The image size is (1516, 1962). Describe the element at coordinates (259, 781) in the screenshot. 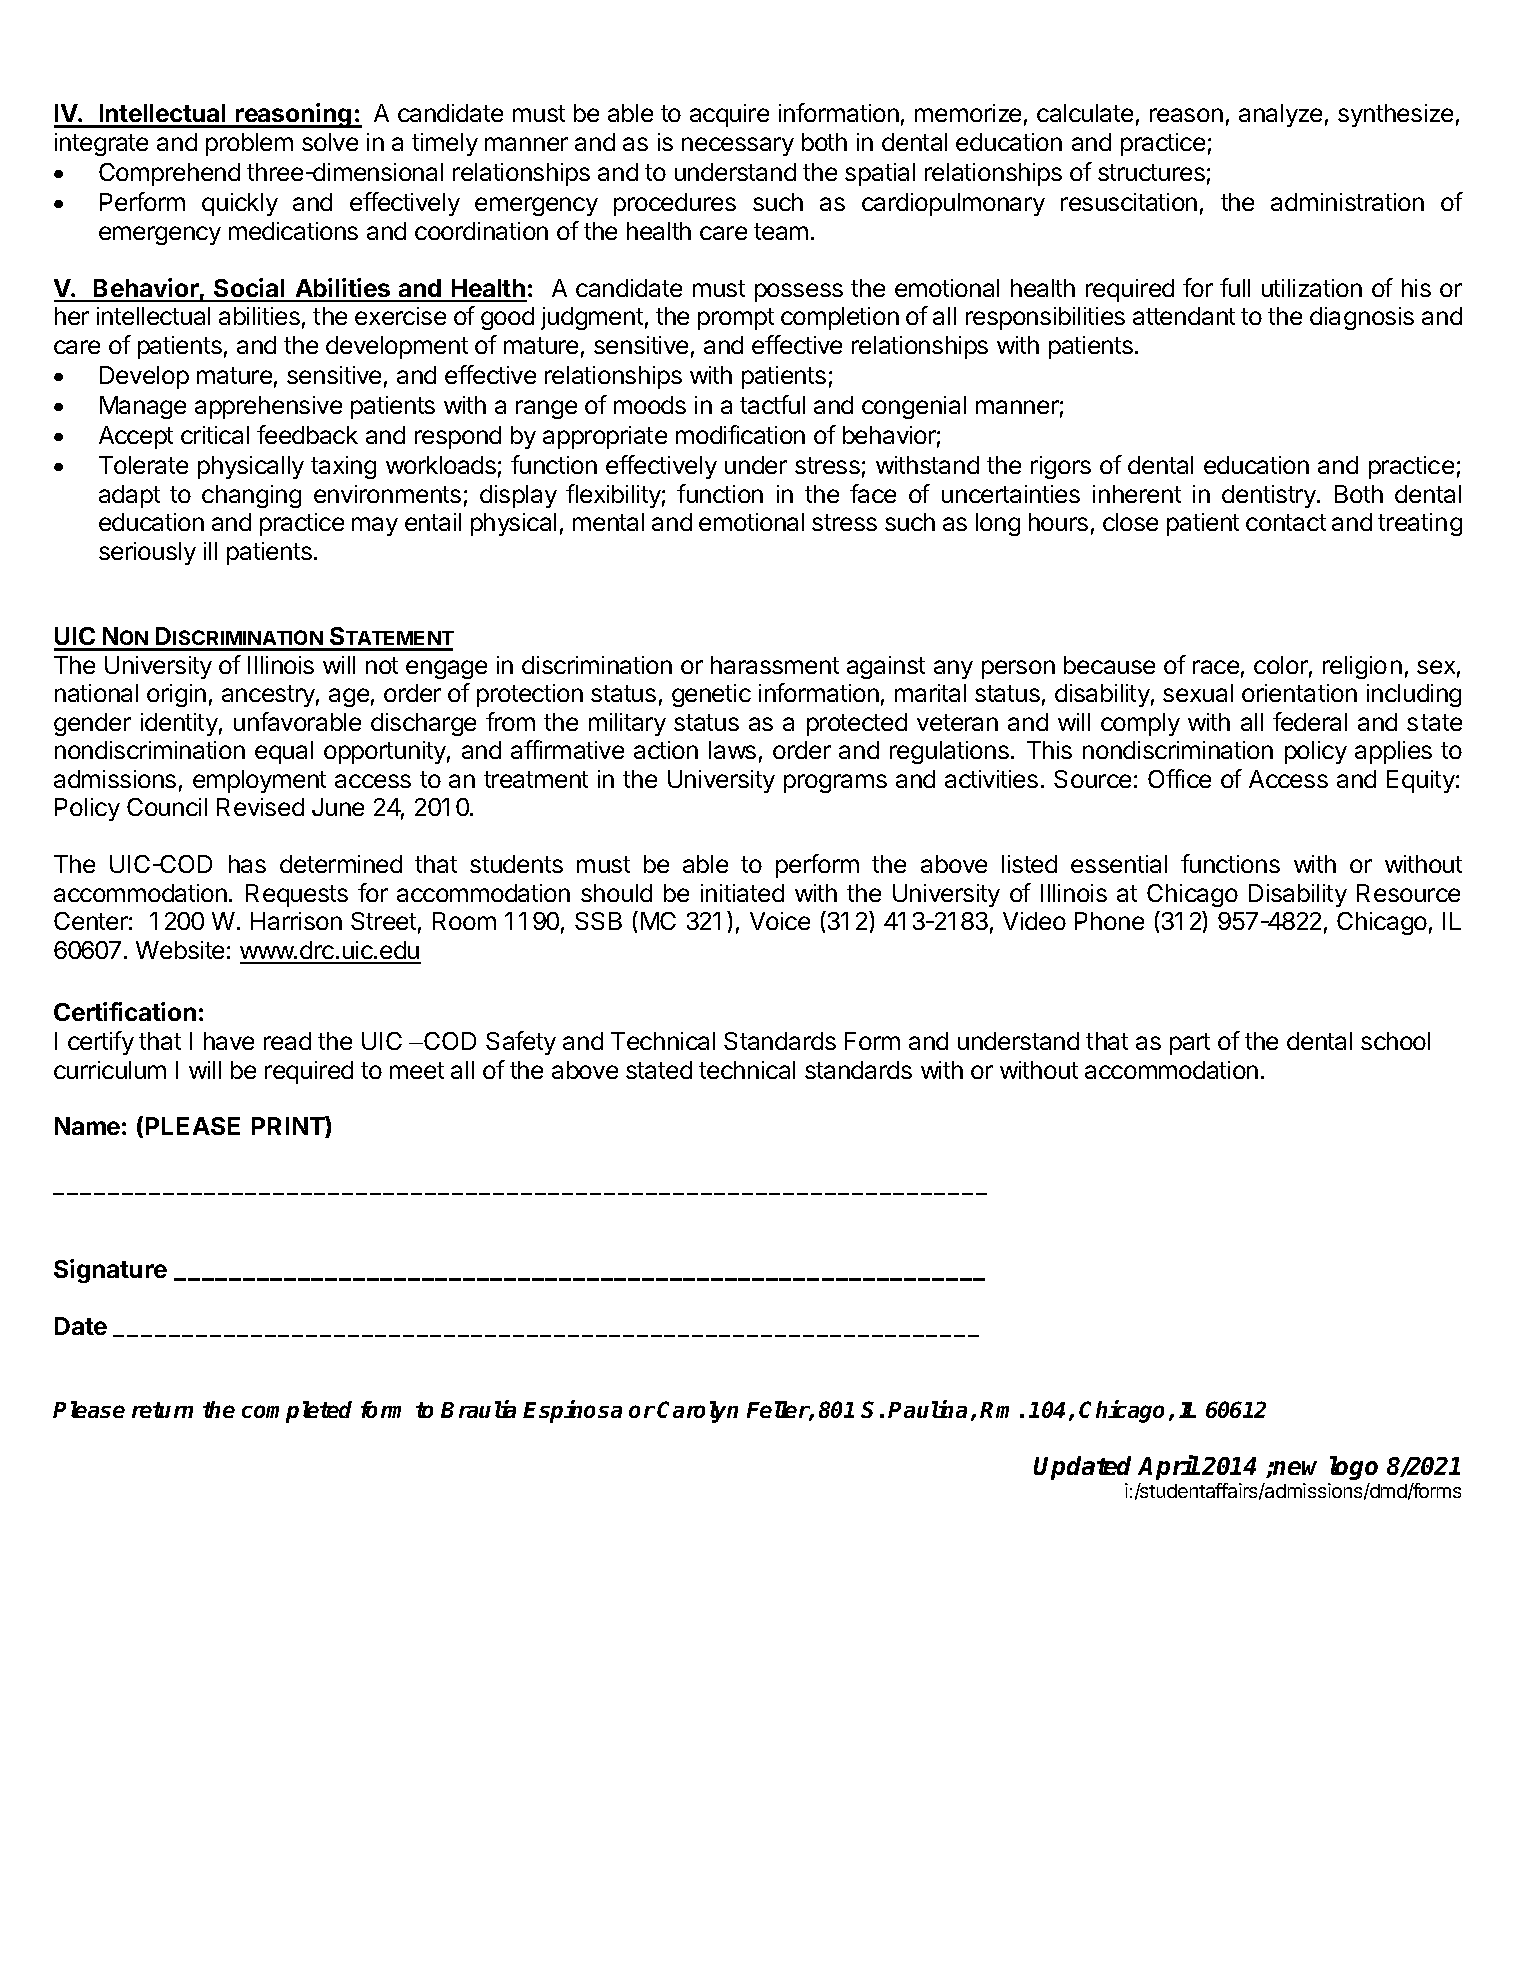

I see `employment` at that location.
